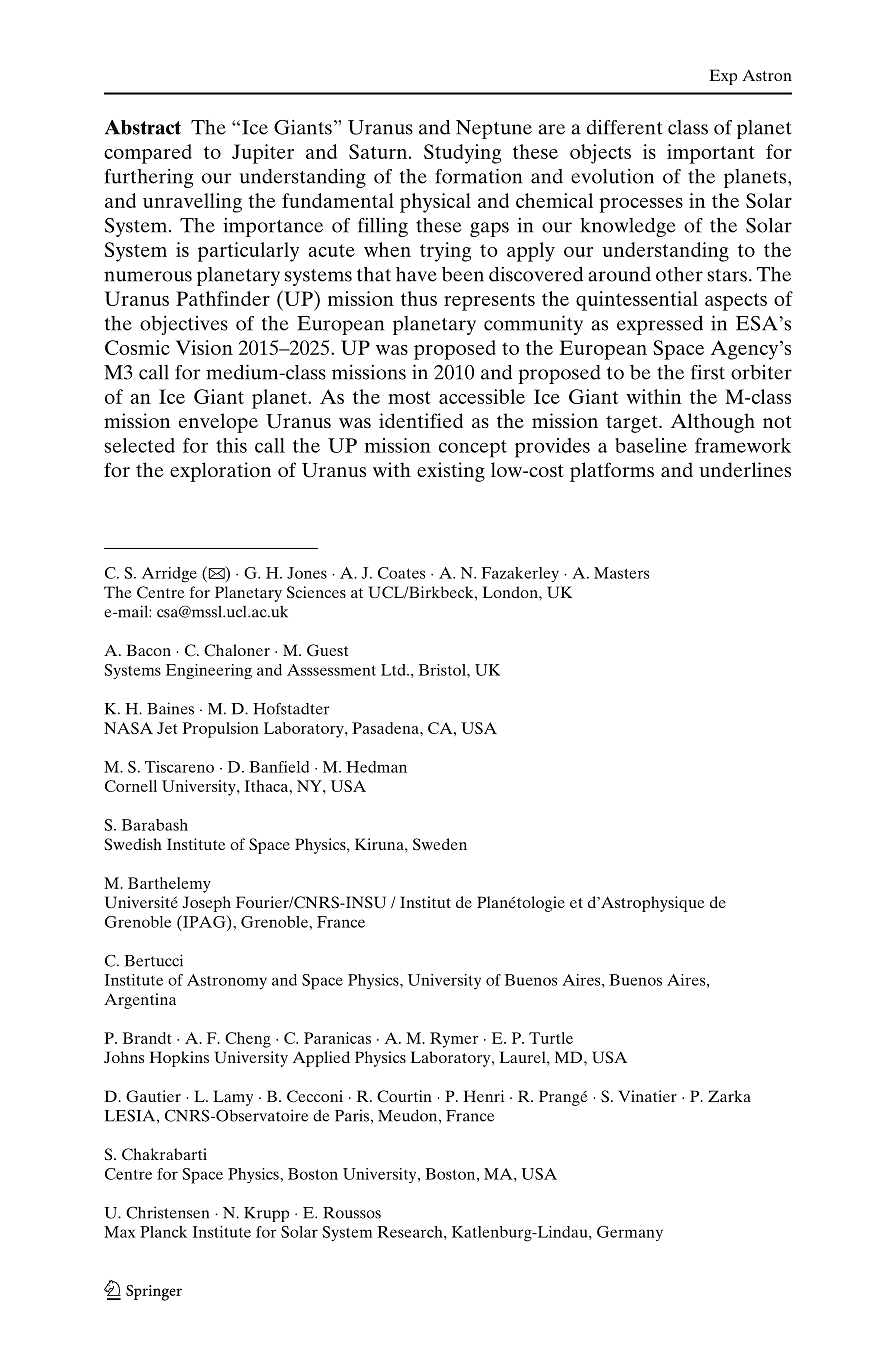  I want to click on exploration, so click(220, 472).
